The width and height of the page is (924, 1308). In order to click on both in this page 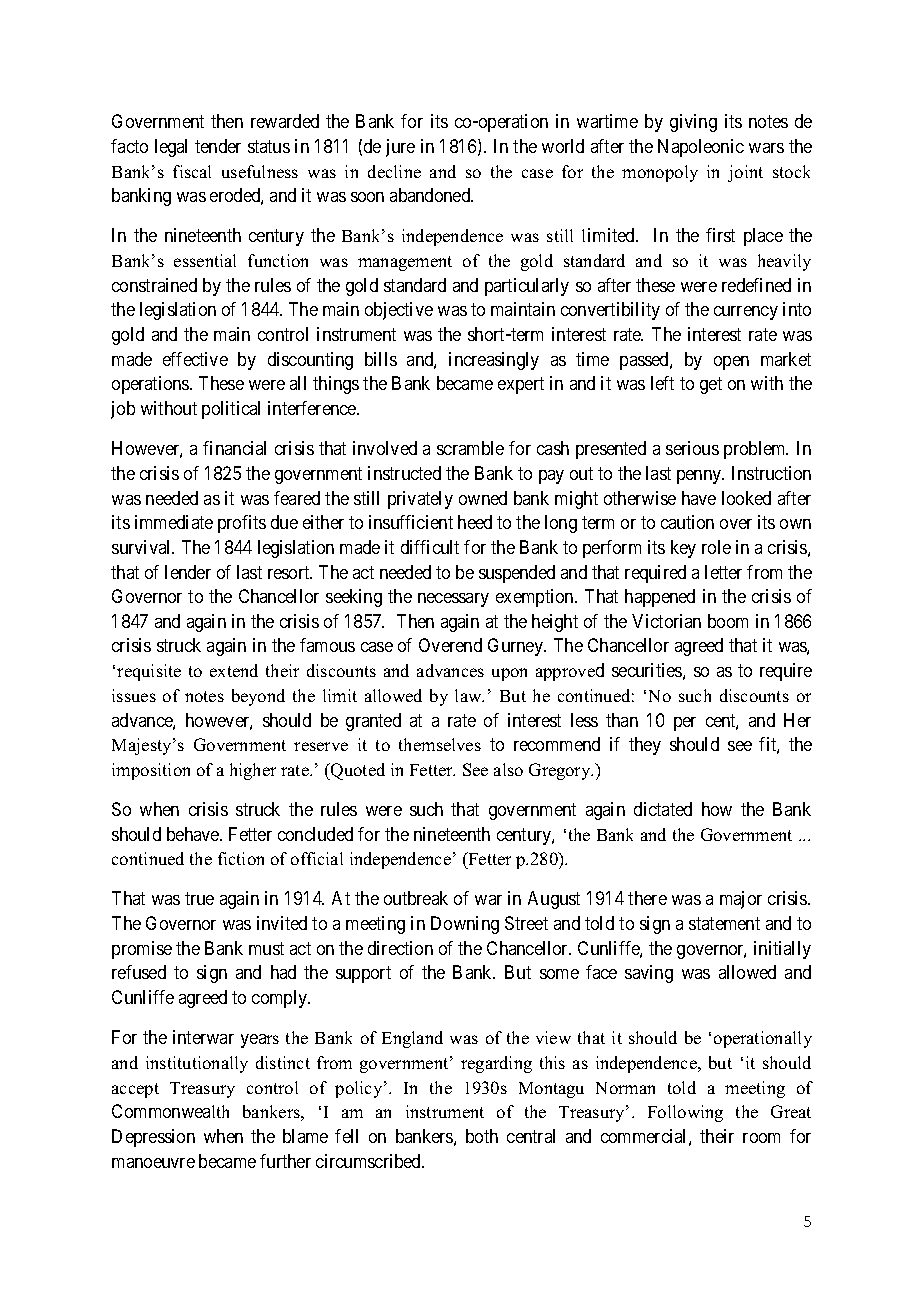, I will do `click(482, 1136)`.
